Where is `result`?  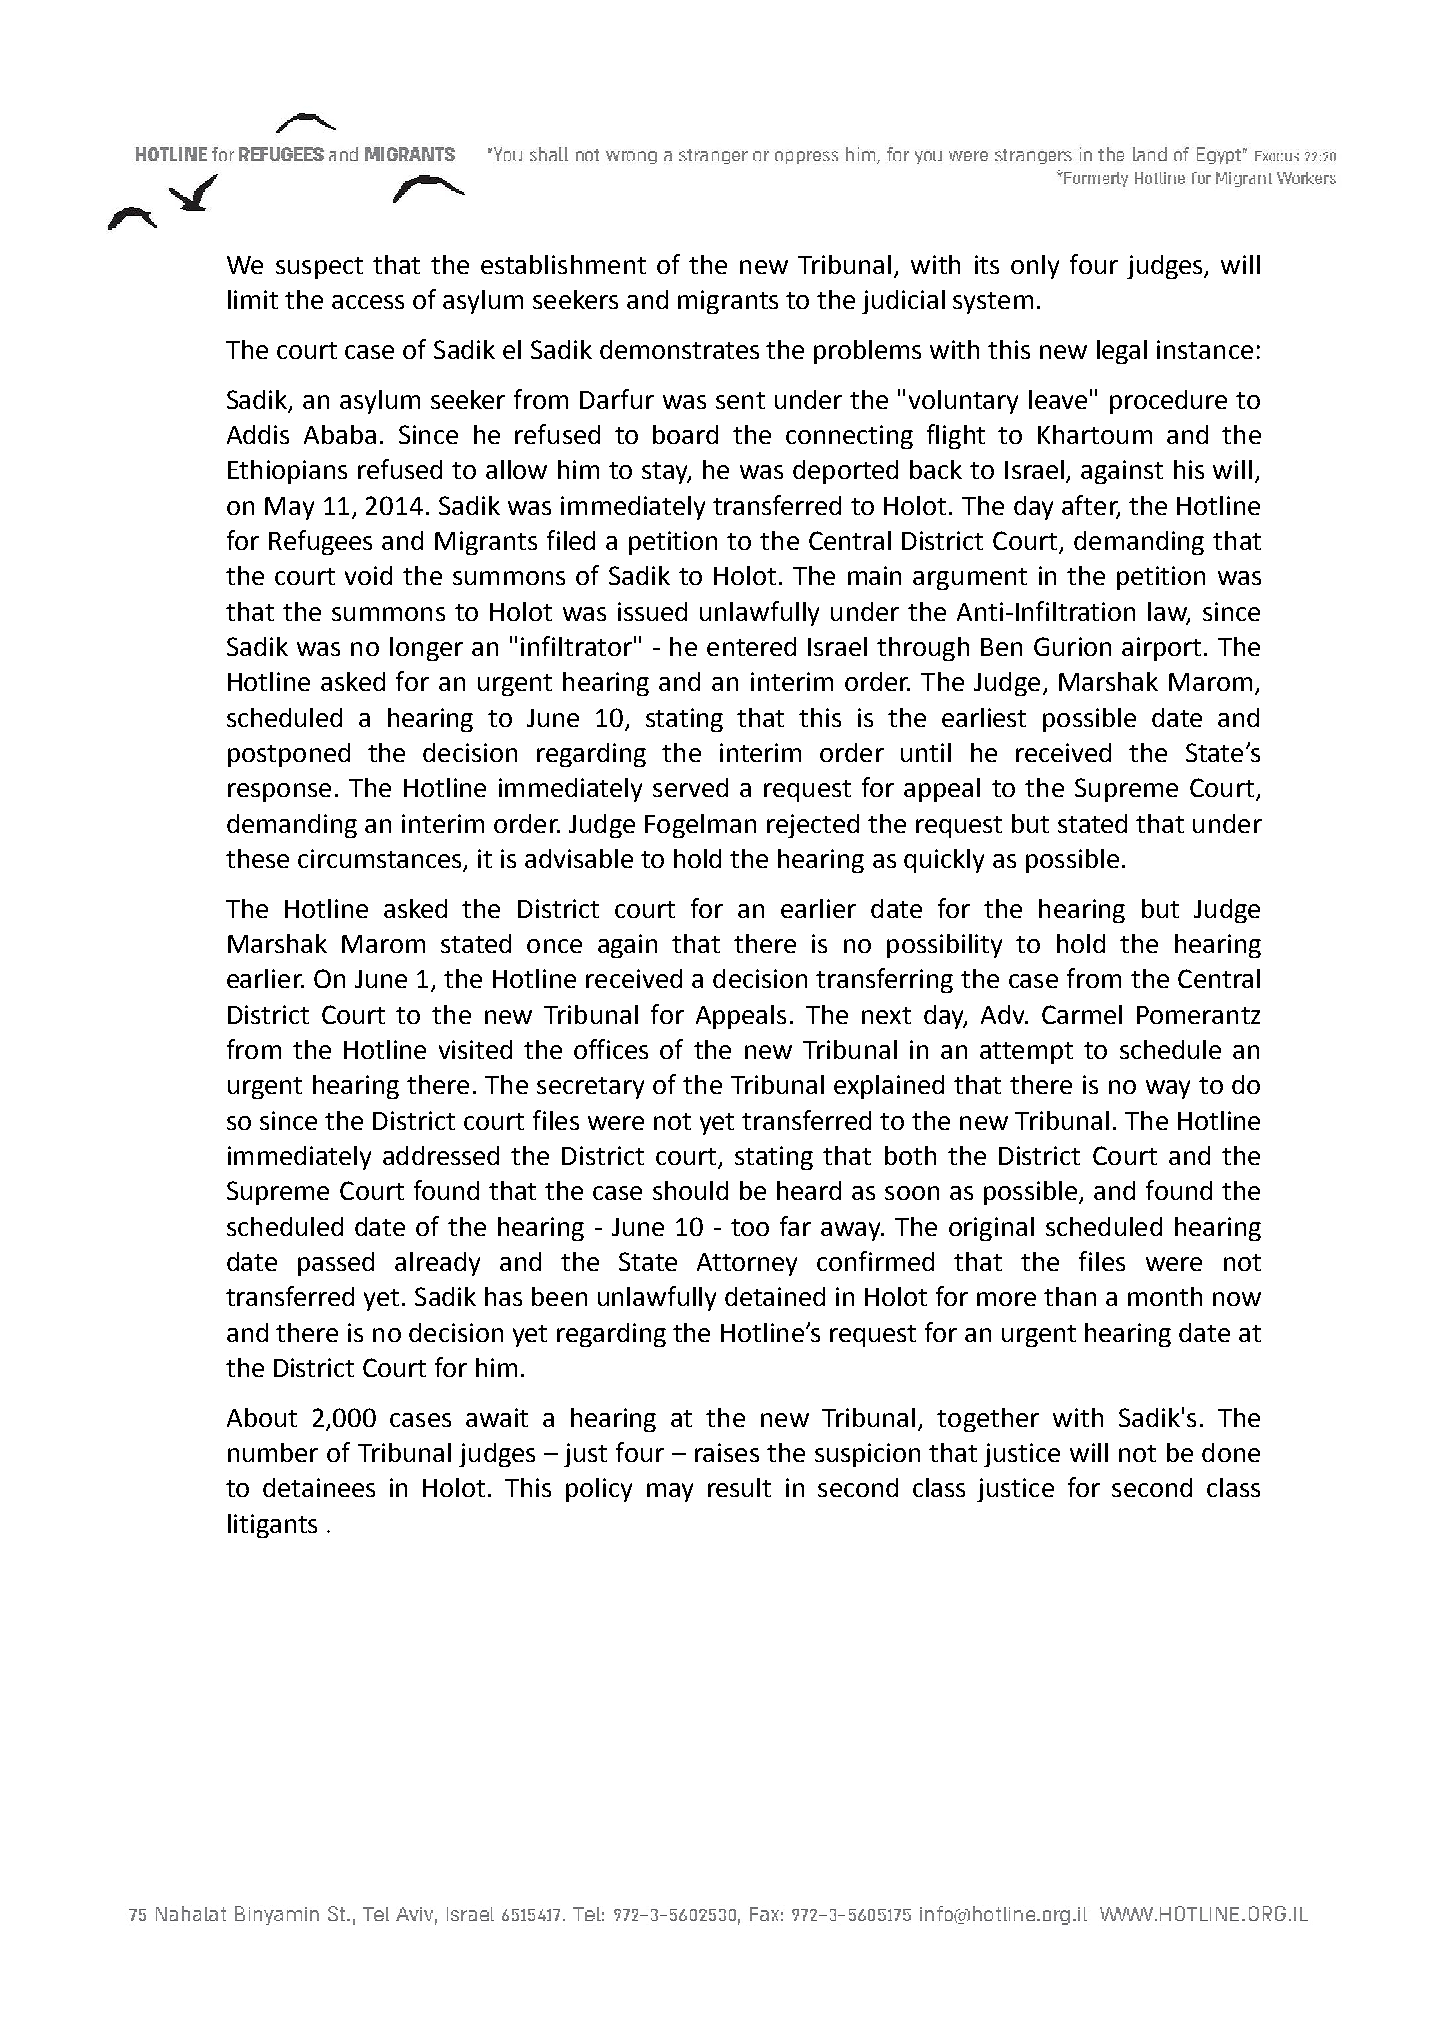
result is located at coordinates (739, 1487).
